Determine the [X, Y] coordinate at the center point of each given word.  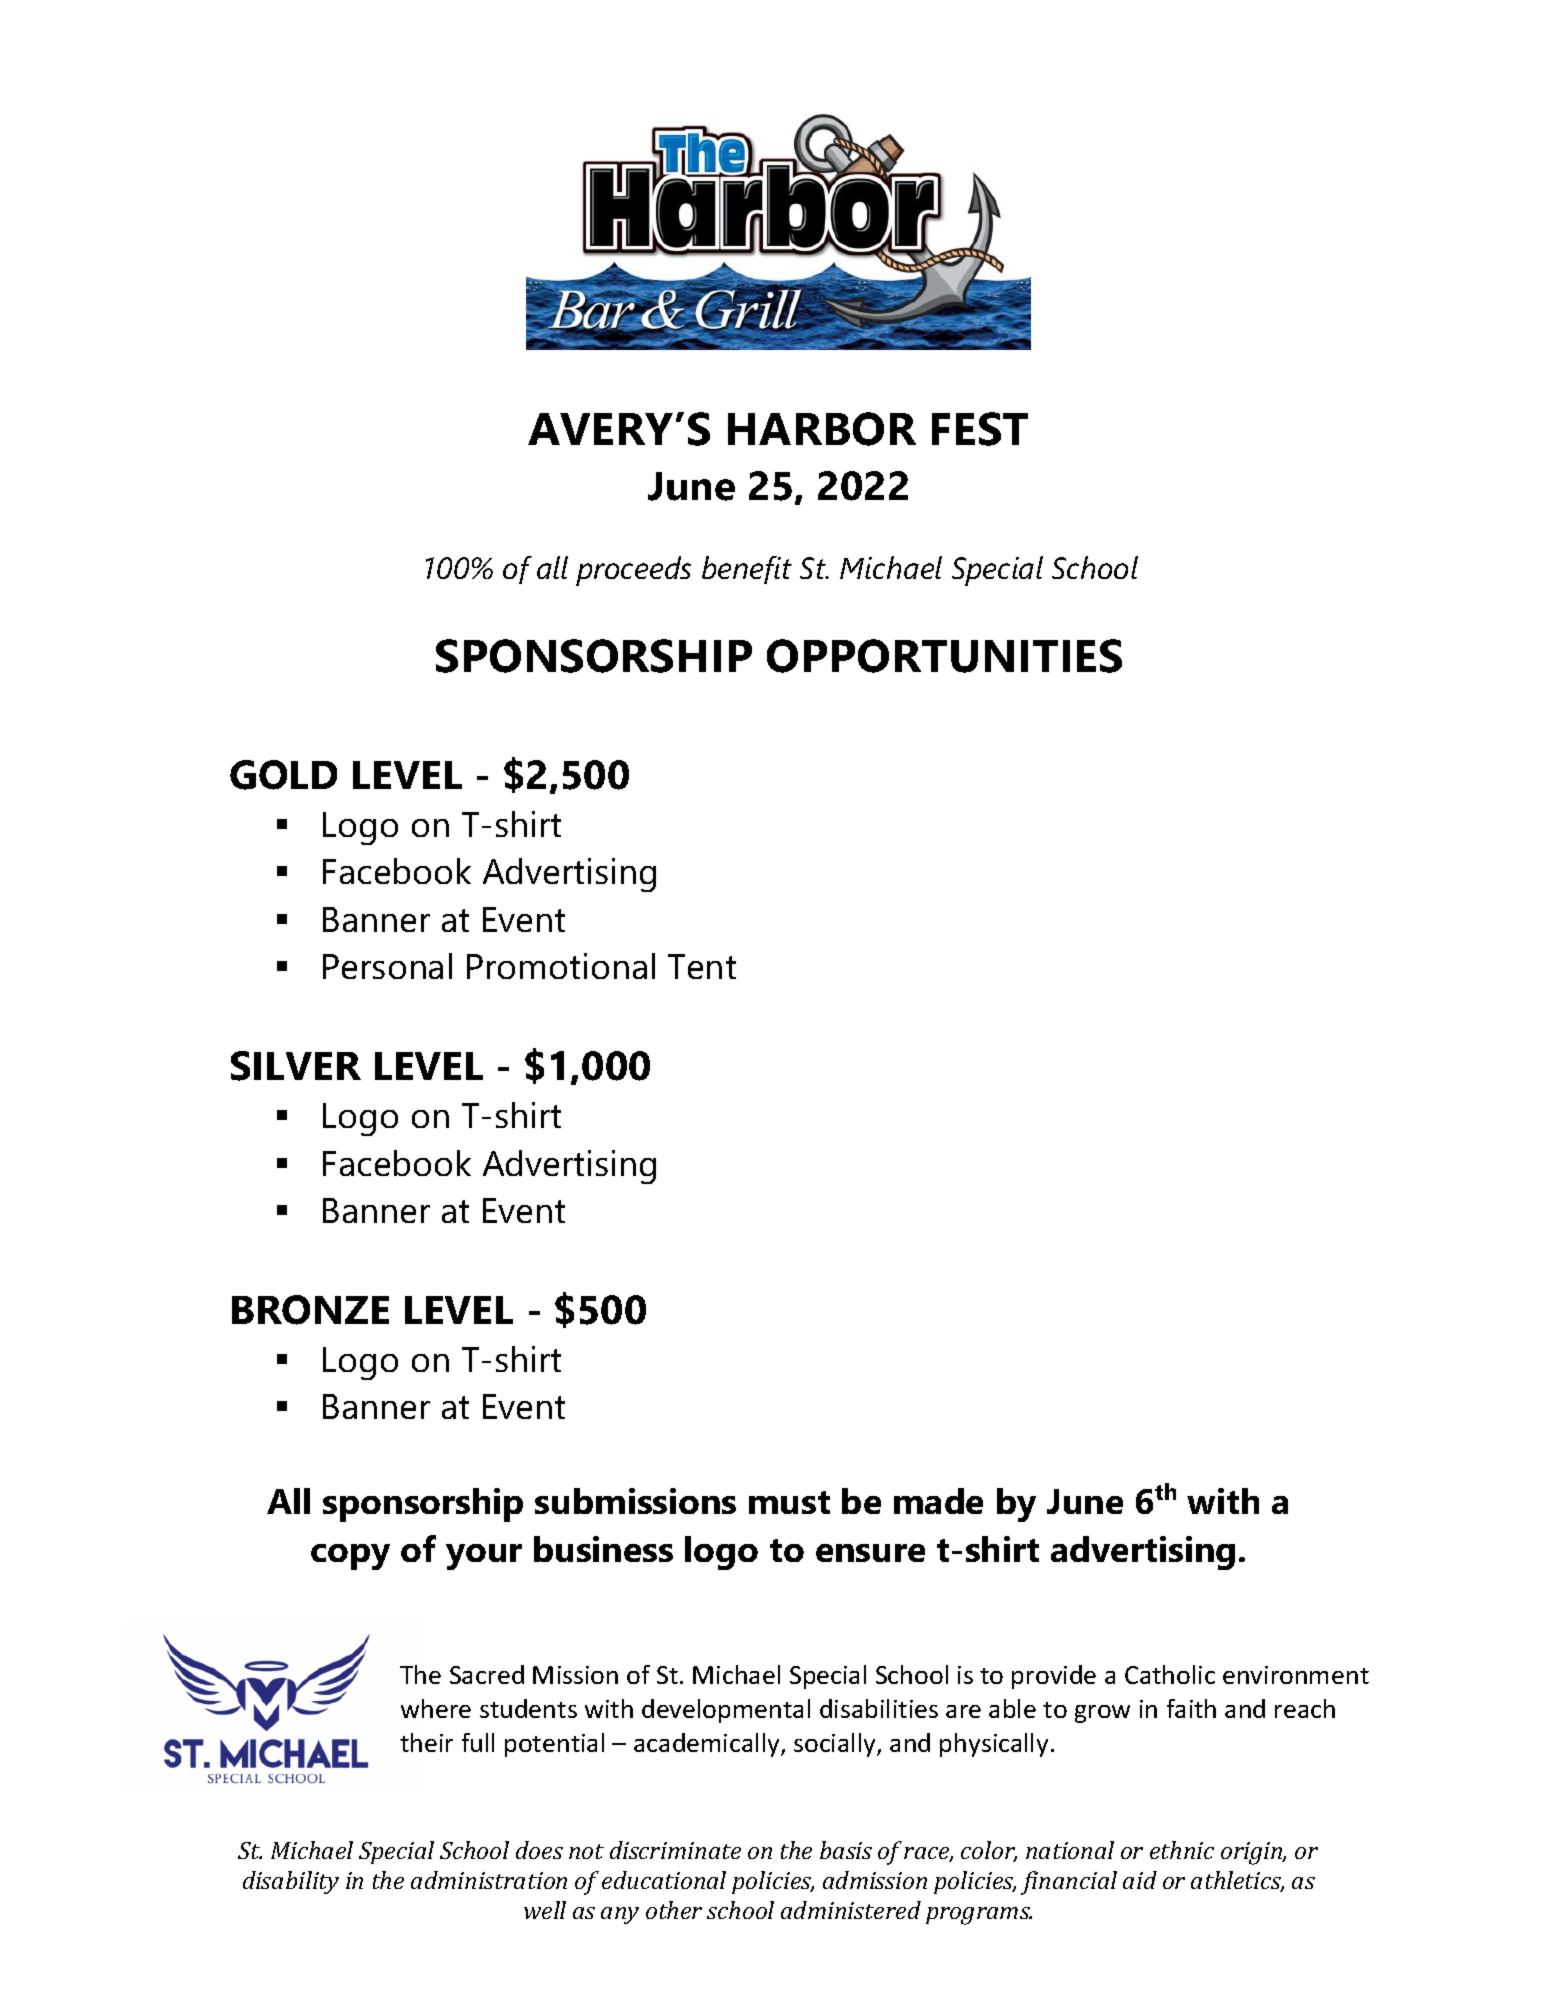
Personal [387, 966]
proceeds [633, 571]
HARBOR [822, 429]
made [938, 1501]
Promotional [561, 966]
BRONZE [310, 1310]
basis [846, 1850]
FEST [980, 429]
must [789, 1502]
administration [489, 1880]
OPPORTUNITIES [944, 656]
